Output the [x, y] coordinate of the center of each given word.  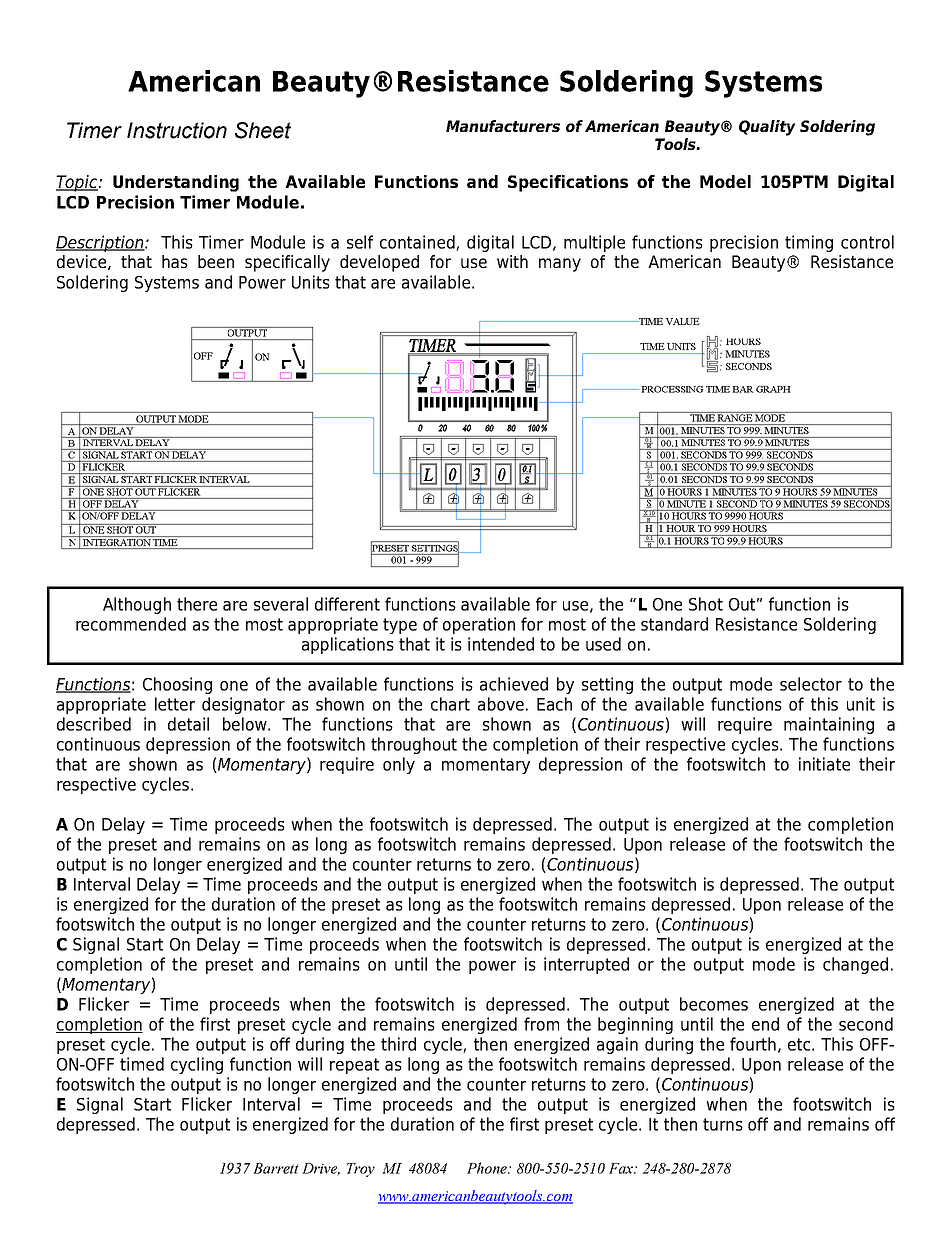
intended [501, 644]
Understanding [176, 183]
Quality [767, 128]
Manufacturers [503, 126]
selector [811, 684]
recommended [131, 624]
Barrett [276, 1168]
